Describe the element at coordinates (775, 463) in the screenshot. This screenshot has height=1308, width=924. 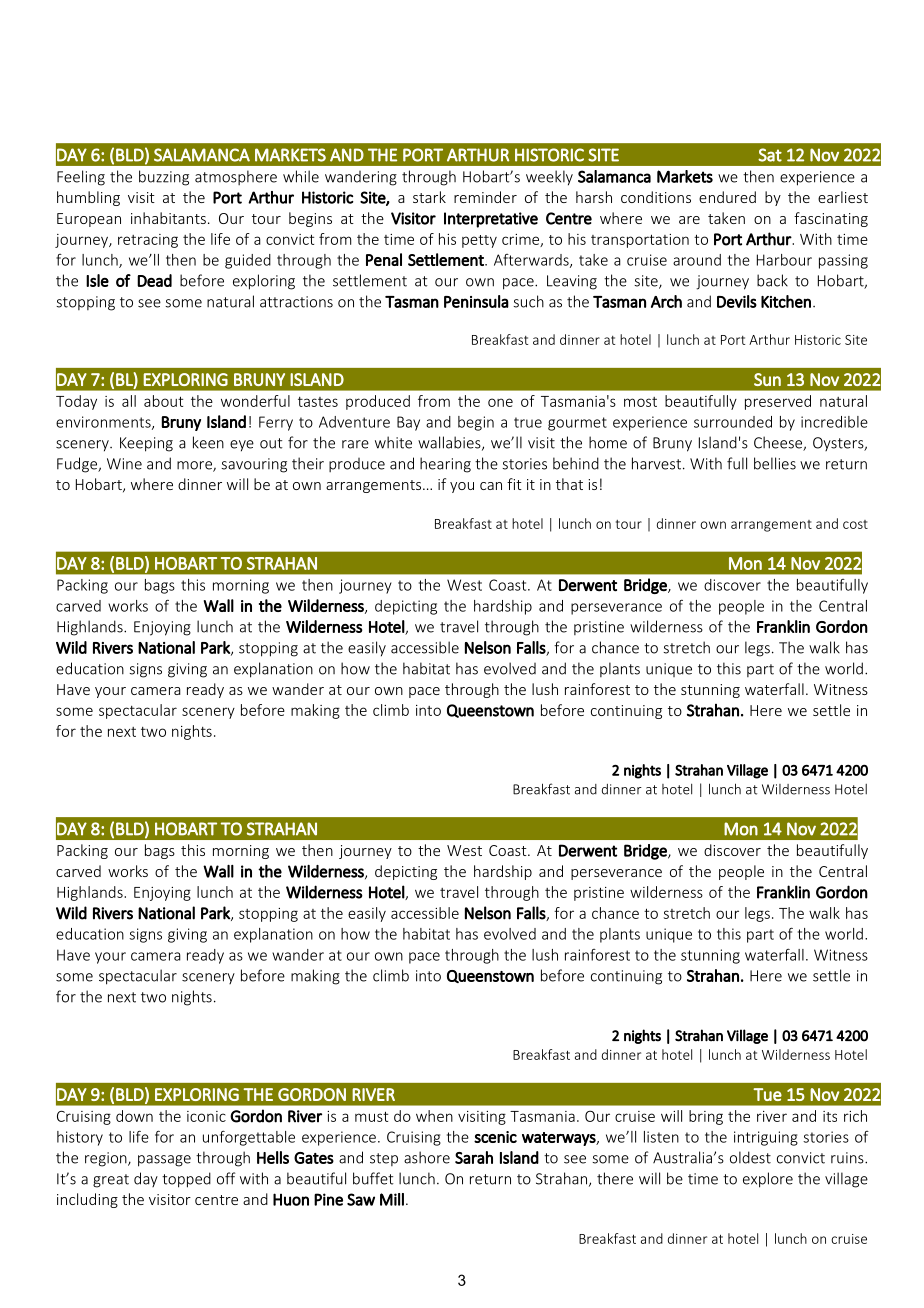
I see `bellies` at that location.
